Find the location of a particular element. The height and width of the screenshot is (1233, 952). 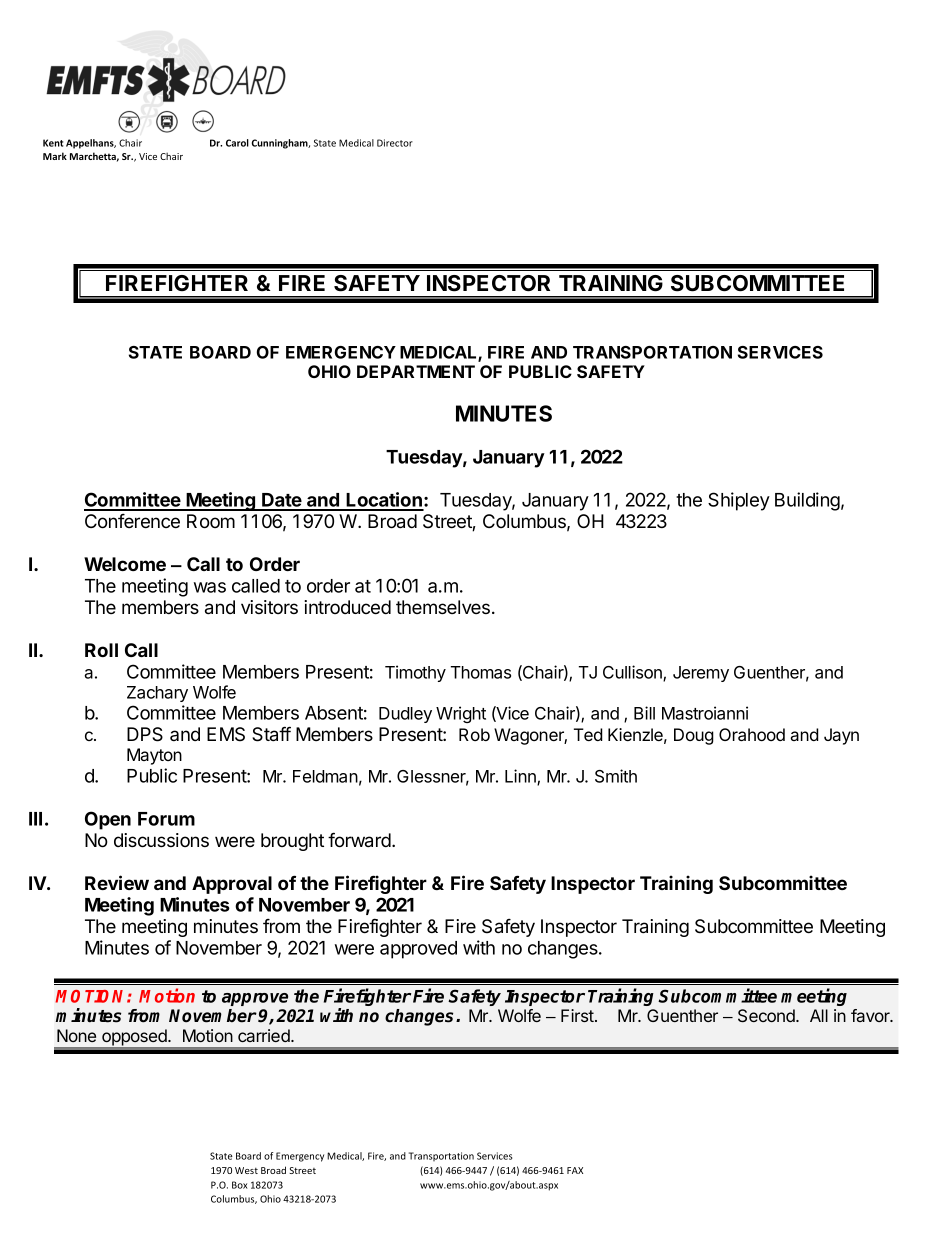

Shipley is located at coordinates (739, 501).
